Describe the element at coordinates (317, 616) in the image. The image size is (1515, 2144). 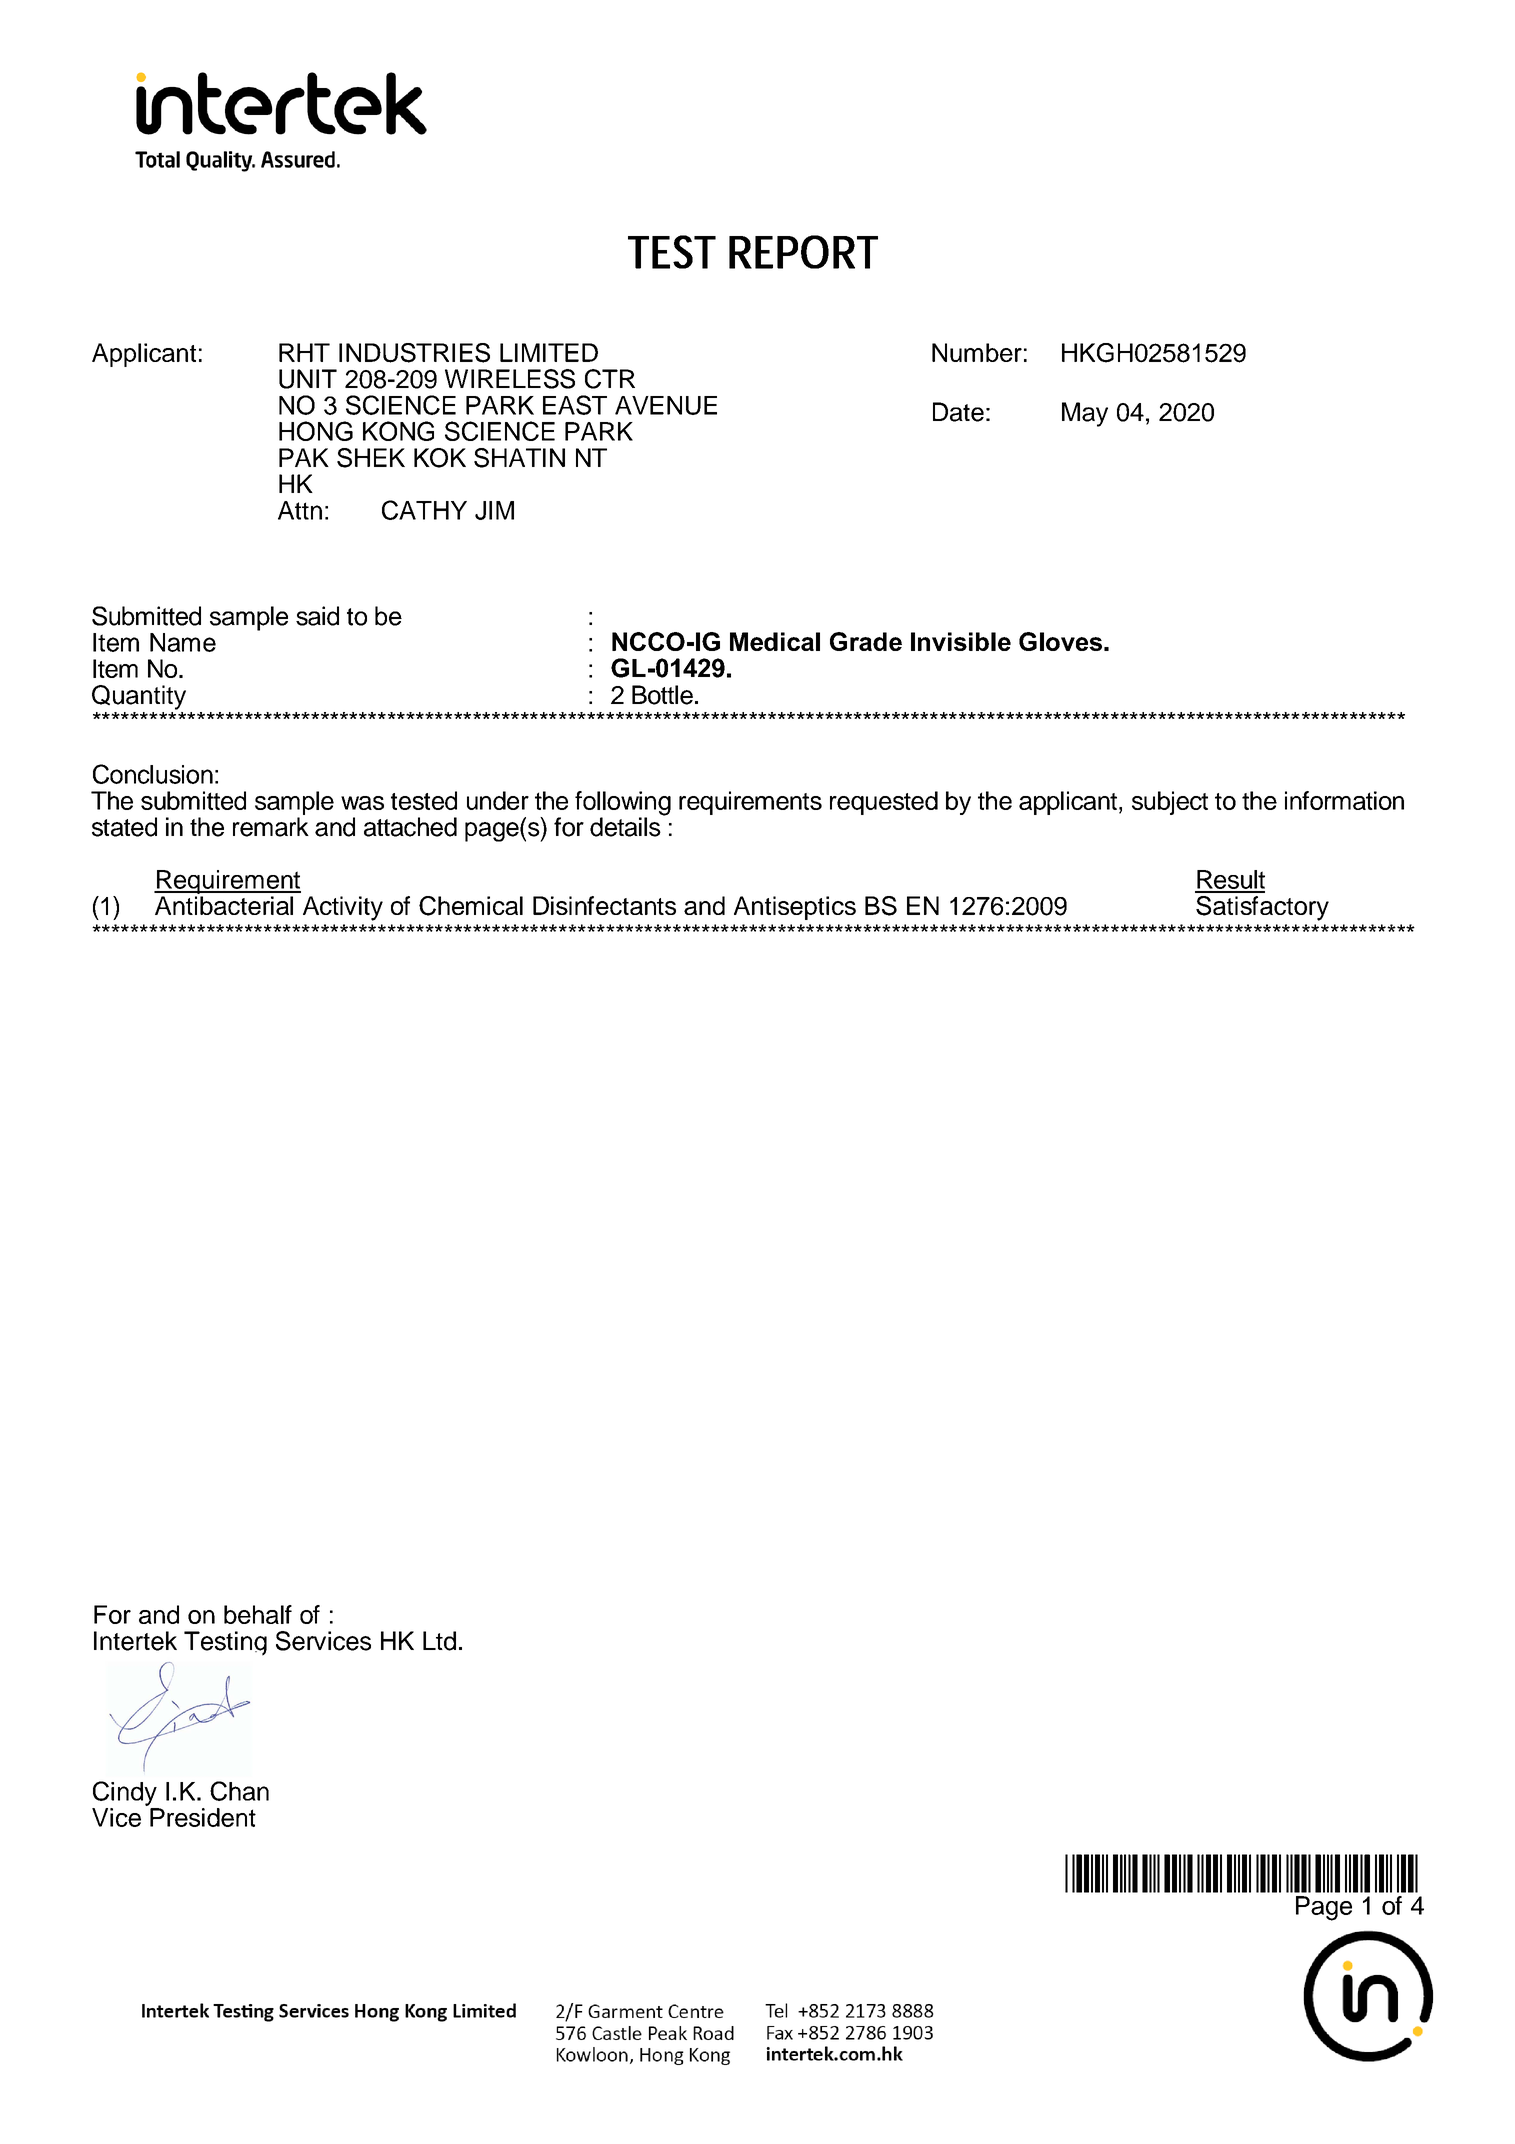
I see `said` at that location.
